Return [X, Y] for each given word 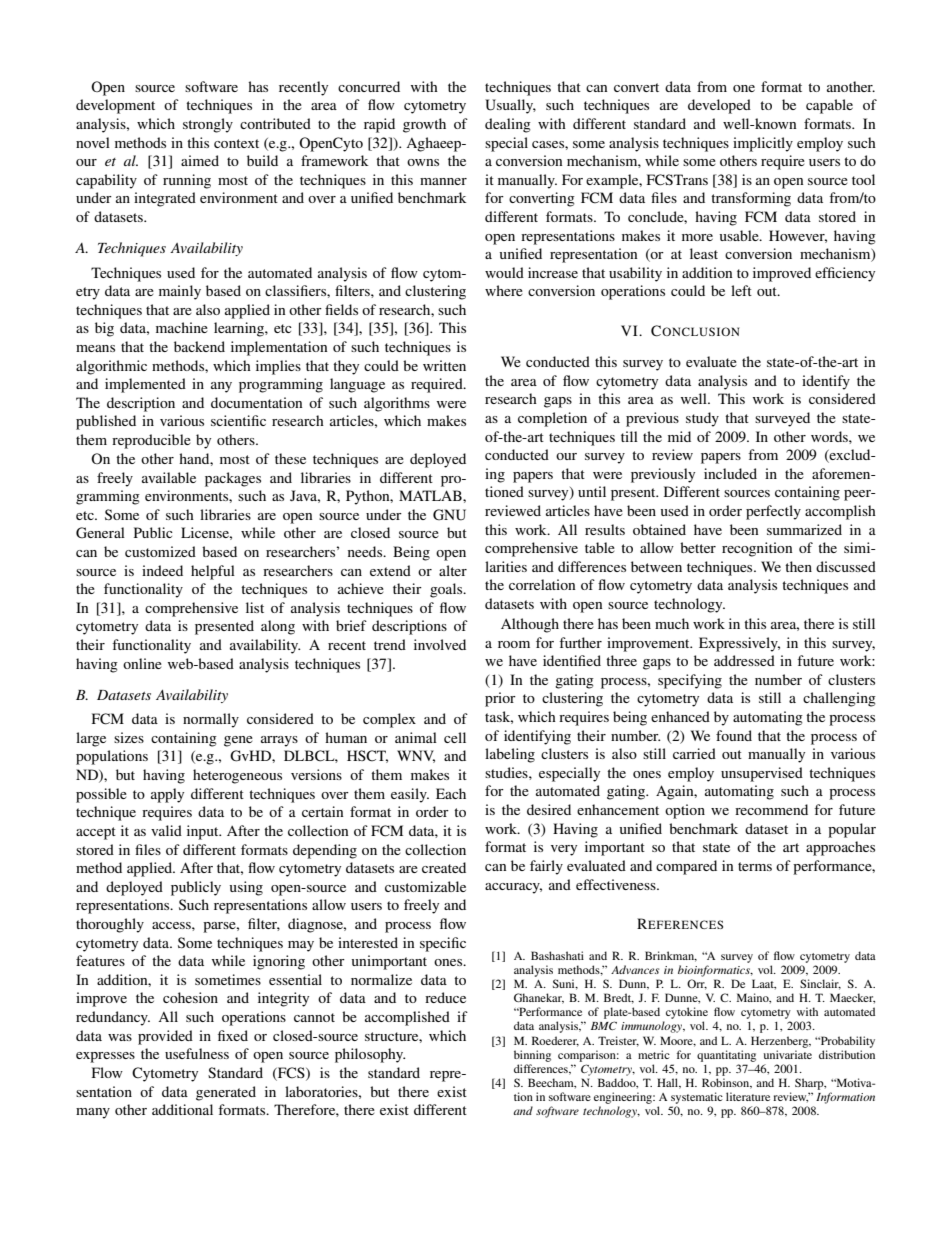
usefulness [197, 1053]
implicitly [763, 144]
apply [167, 795]
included [730, 473]
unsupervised [762, 774]
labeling [510, 755]
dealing [508, 125]
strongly [208, 125]
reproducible [151, 441]
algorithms [397, 404]
